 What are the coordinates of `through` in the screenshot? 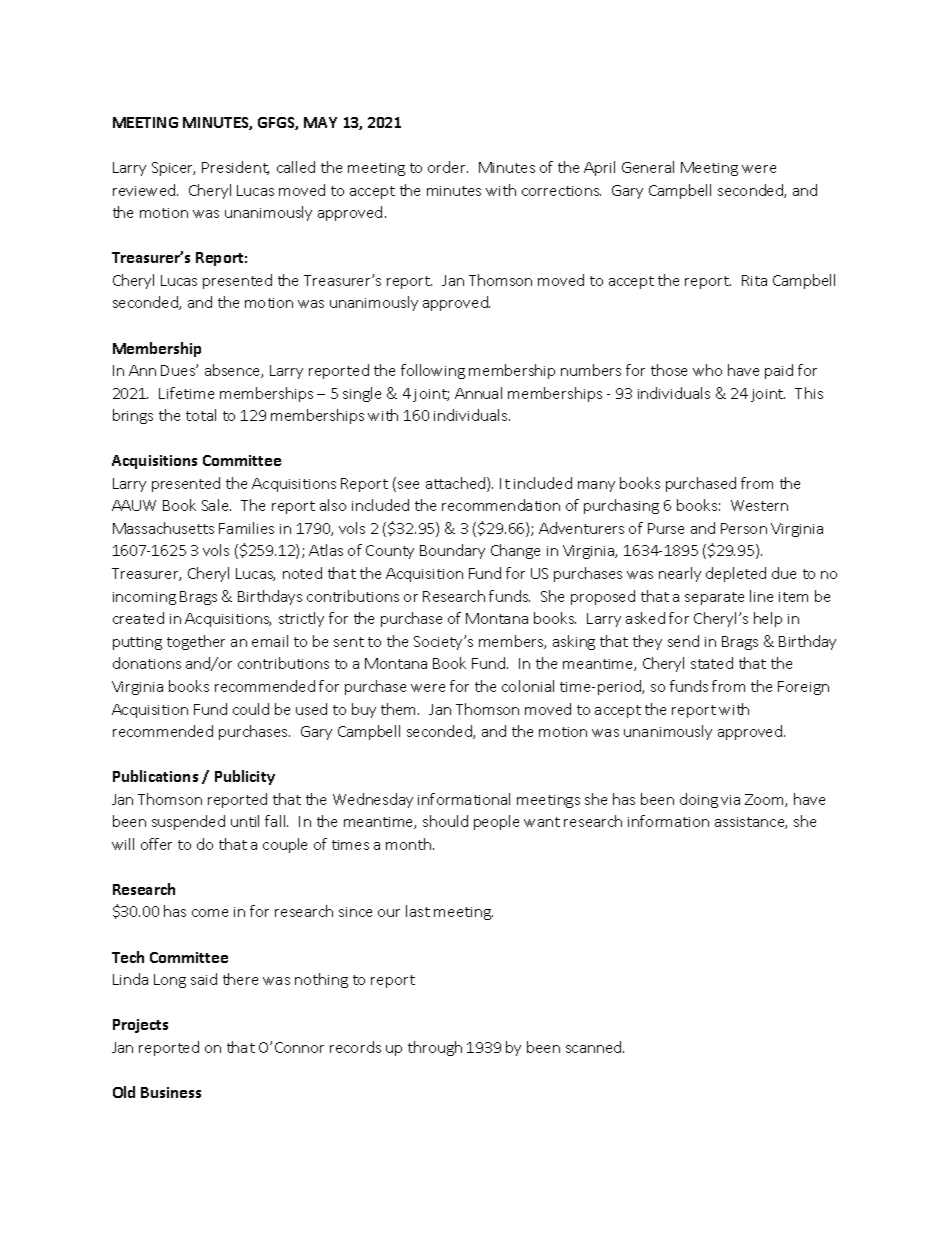 It's located at (435, 1048).
